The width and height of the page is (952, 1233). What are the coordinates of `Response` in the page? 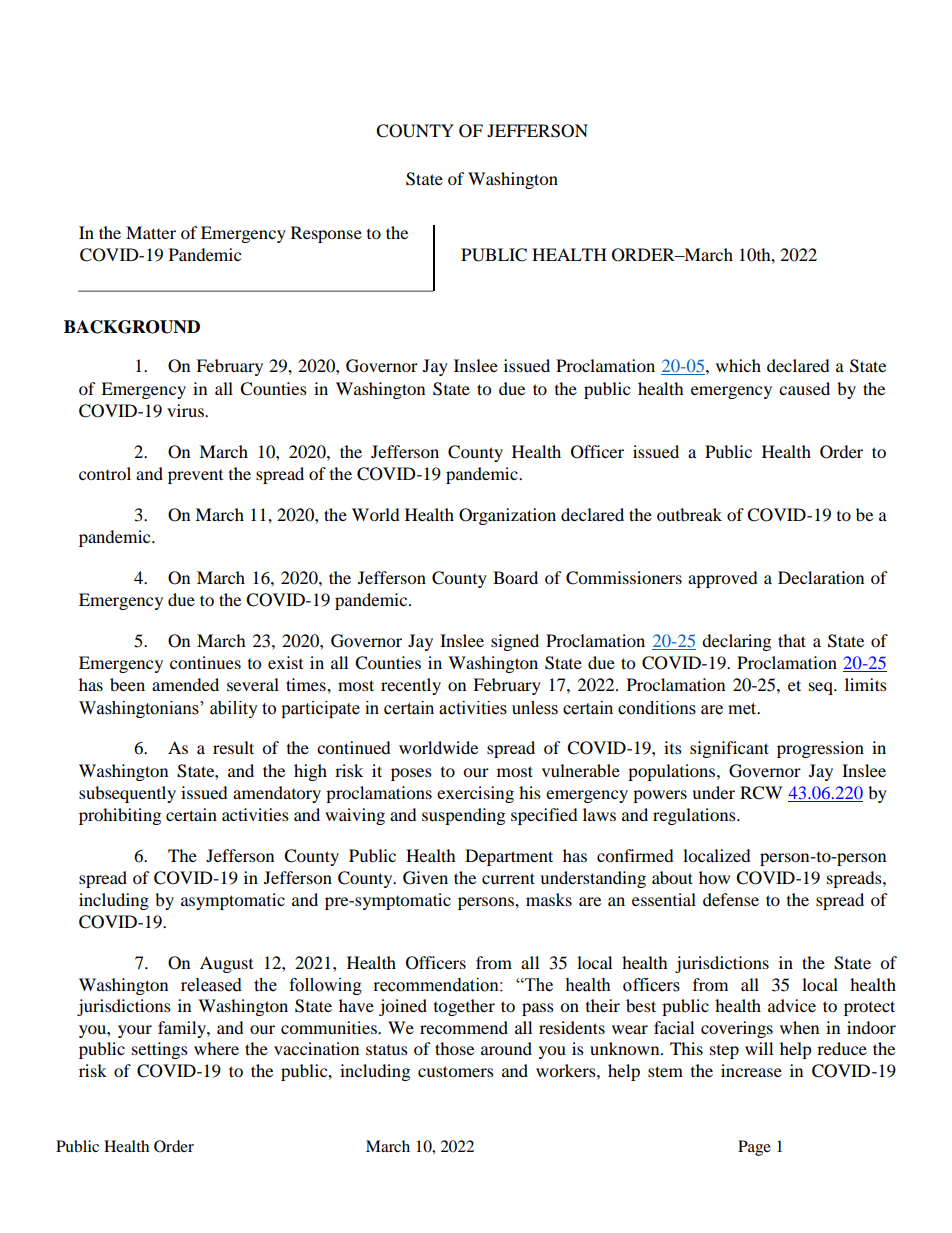 It's located at (326, 234).
